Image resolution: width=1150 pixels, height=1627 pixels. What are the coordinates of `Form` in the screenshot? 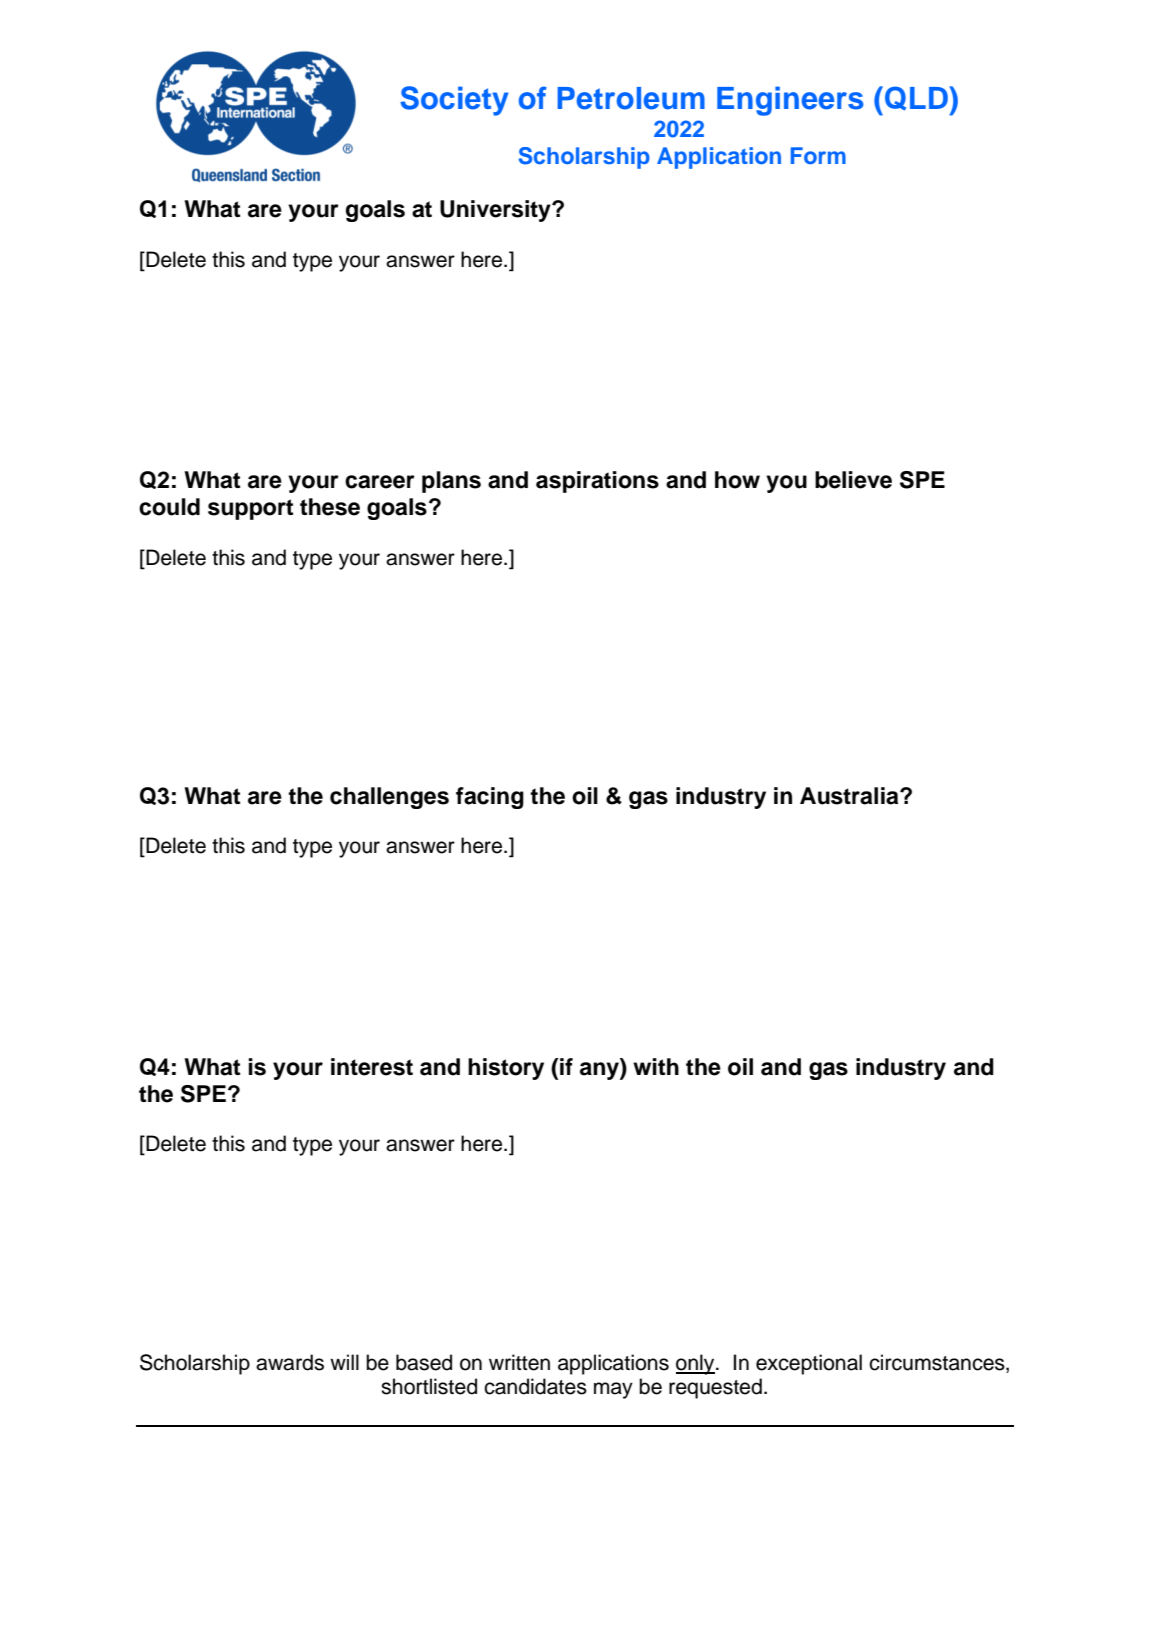 It's located at (818, 155).
